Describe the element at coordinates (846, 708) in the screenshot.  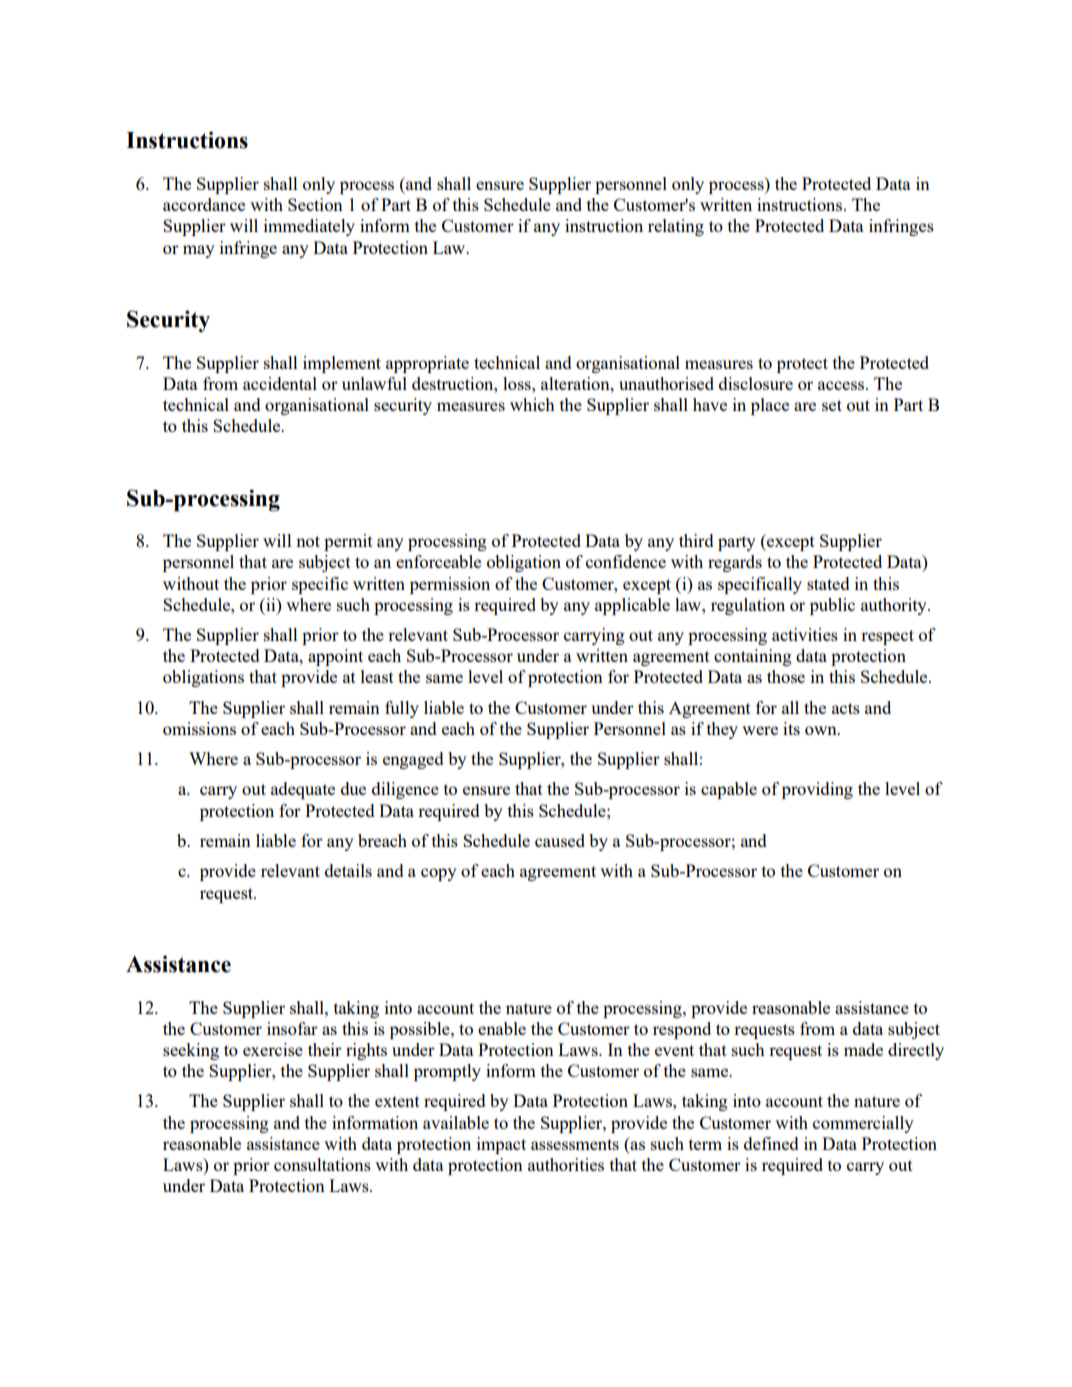
I see `acts` at that location.
